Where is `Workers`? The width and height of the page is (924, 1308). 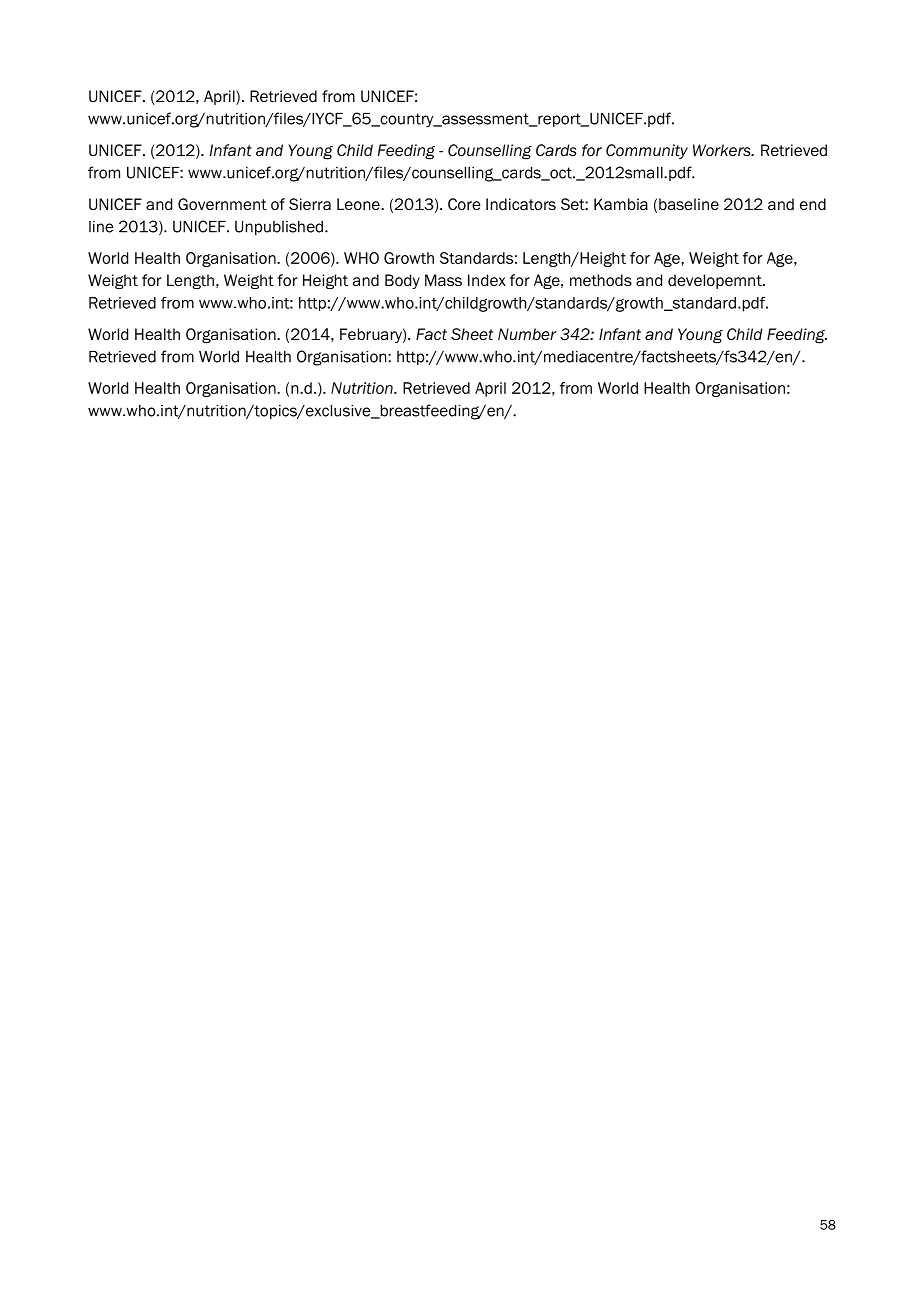 Workers is located at coordinates (723, 150).
